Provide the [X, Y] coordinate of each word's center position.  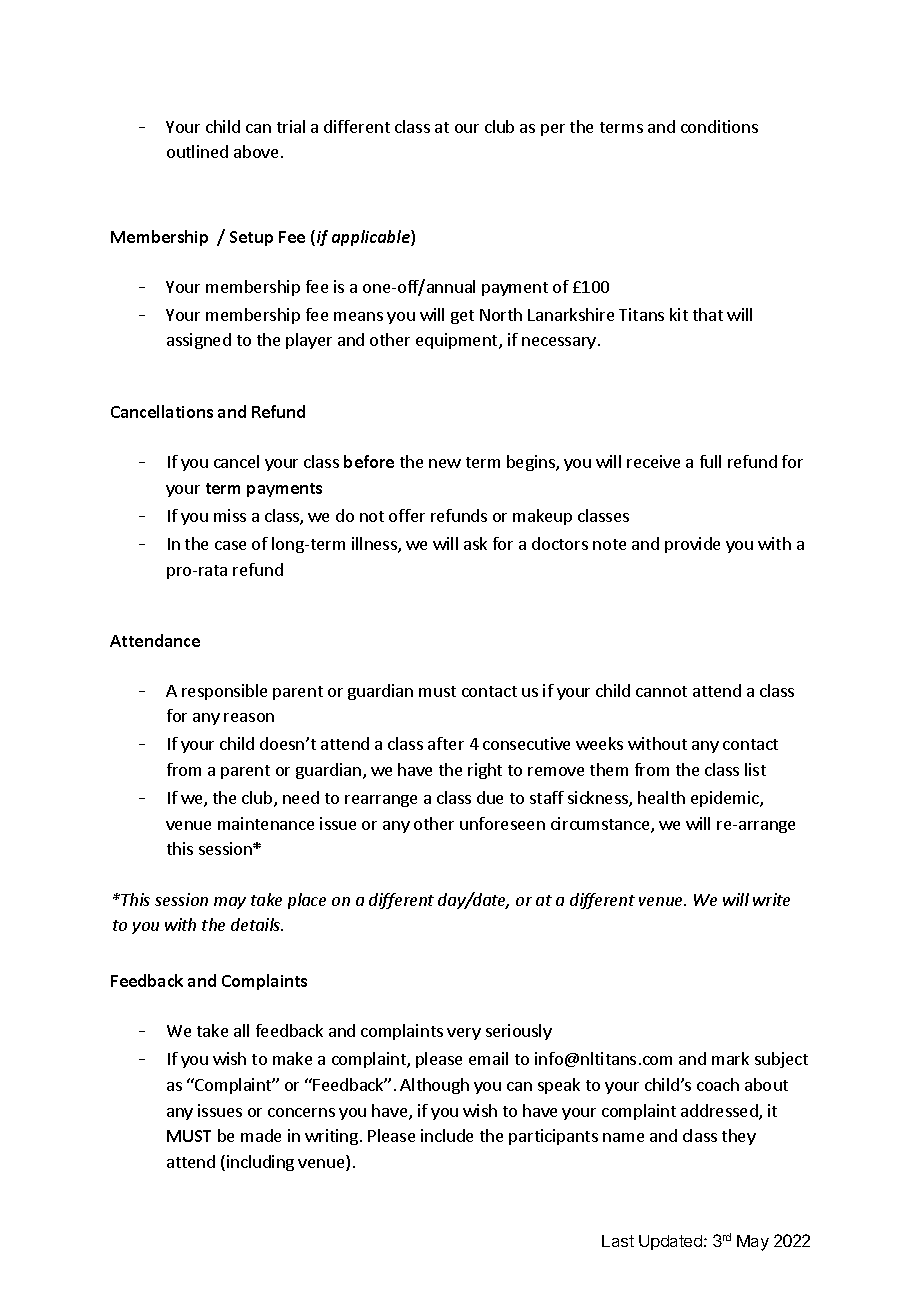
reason [249, 717]
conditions [719, 126]
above [256, 151]
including [260, 1163]
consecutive [526, 743]
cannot [661, 691]
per [553, 130]
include [447, 1135]
